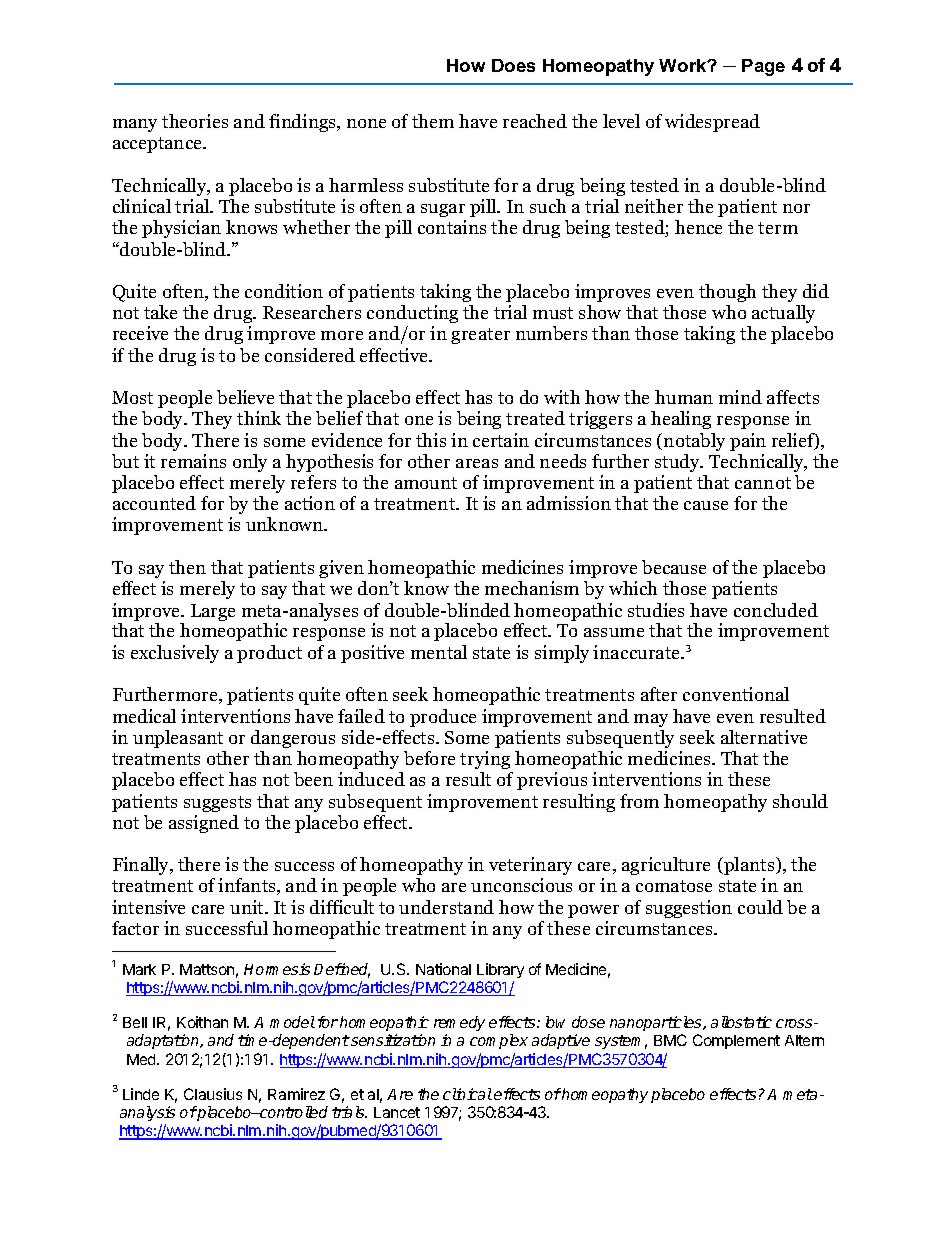 Image resolution: width=952 pixels, height=1233 pixels. What do you see at coordinates (193, 461) in the screenshot?
I see `remains` at bounding box center [193, 461].
